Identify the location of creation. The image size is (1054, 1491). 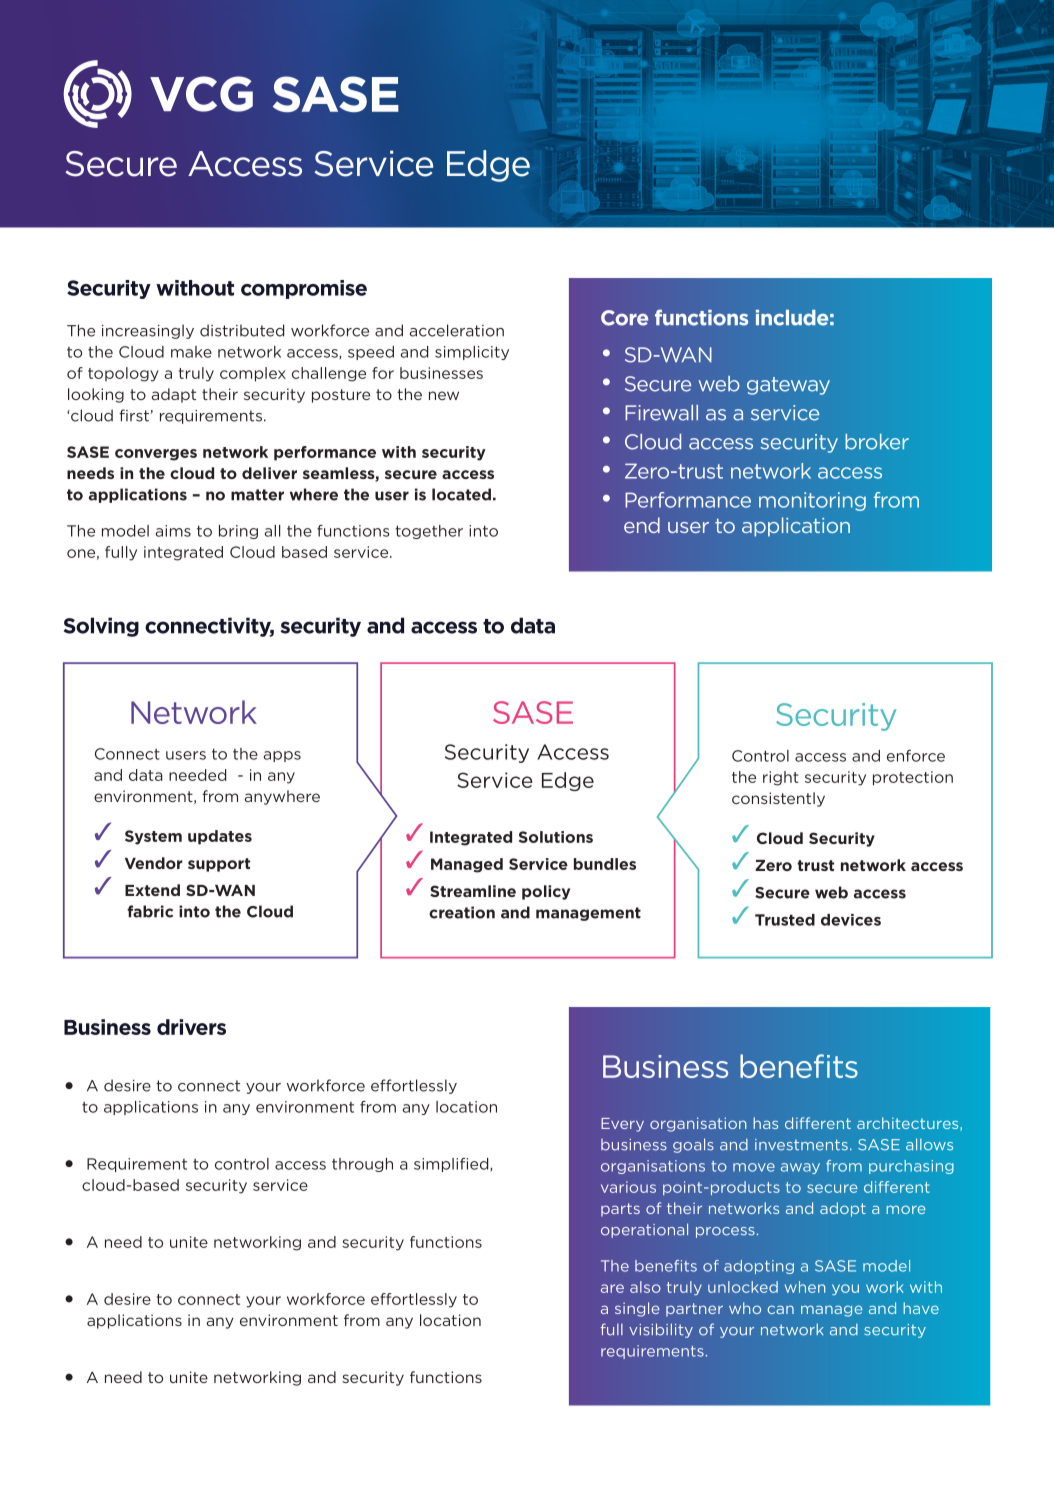
(462, 912).
